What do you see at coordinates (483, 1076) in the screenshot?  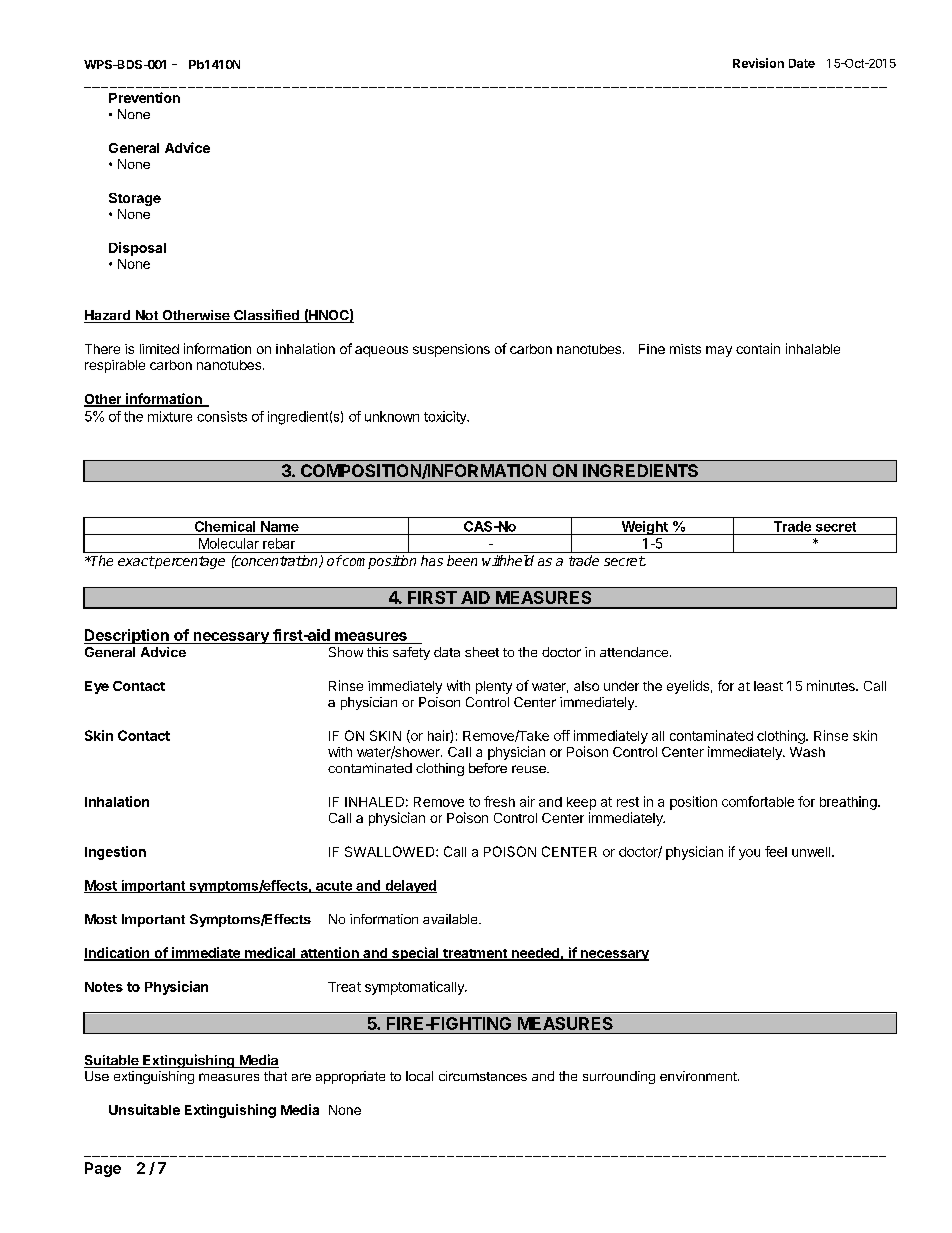 I see `circumstances` at bounding box center [483, 1076].
